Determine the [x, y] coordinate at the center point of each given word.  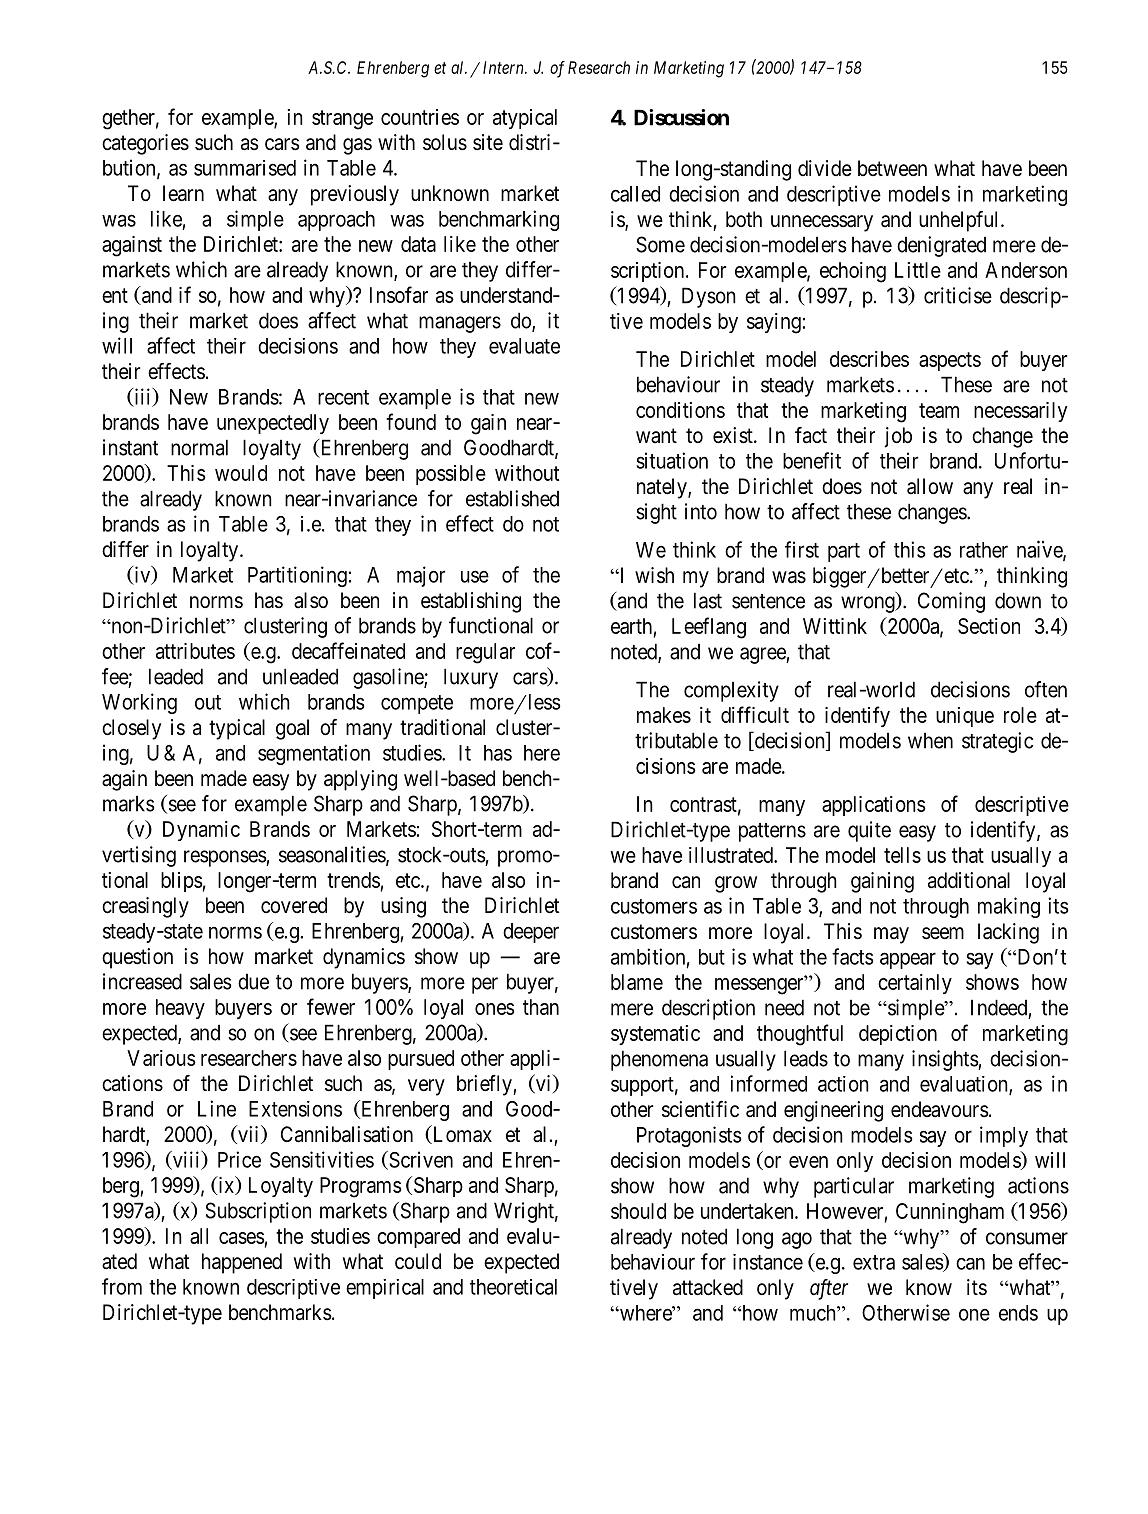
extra [874, 1262]
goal [292, 729]
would [241, 473]
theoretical [513, 1287]
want [656, 436]
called [635, 194]
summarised [245, 168]
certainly [915, 984]
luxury [471, 678]
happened [242, 1263]
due [253, 982]
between [892, 168]
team [939, 410]
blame [637, 982]
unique [965, 717]
